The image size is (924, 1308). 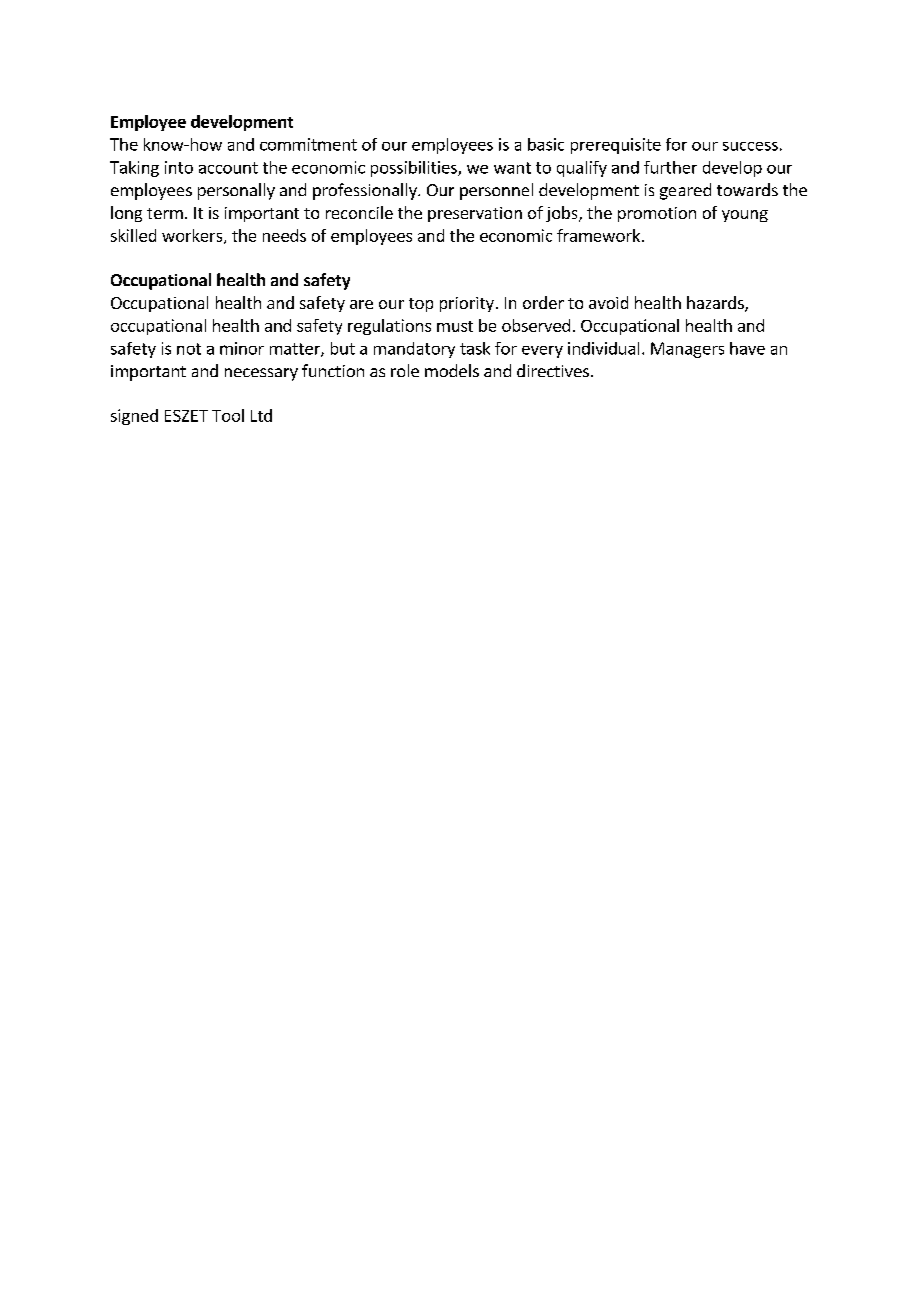 I want to click on models, so click(x=452, y=370).
